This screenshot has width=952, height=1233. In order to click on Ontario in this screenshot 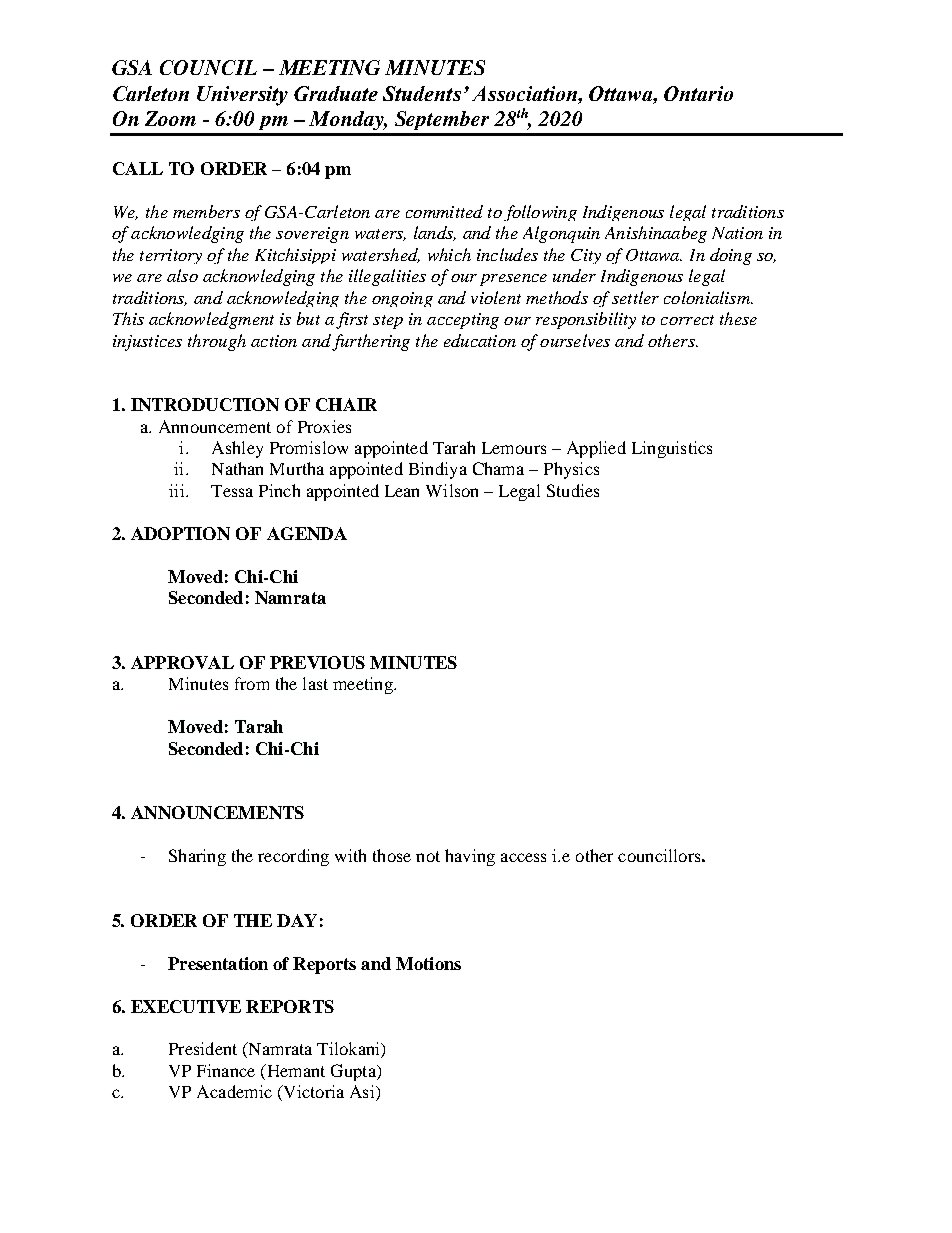, I will do `click(698, 93)`.
